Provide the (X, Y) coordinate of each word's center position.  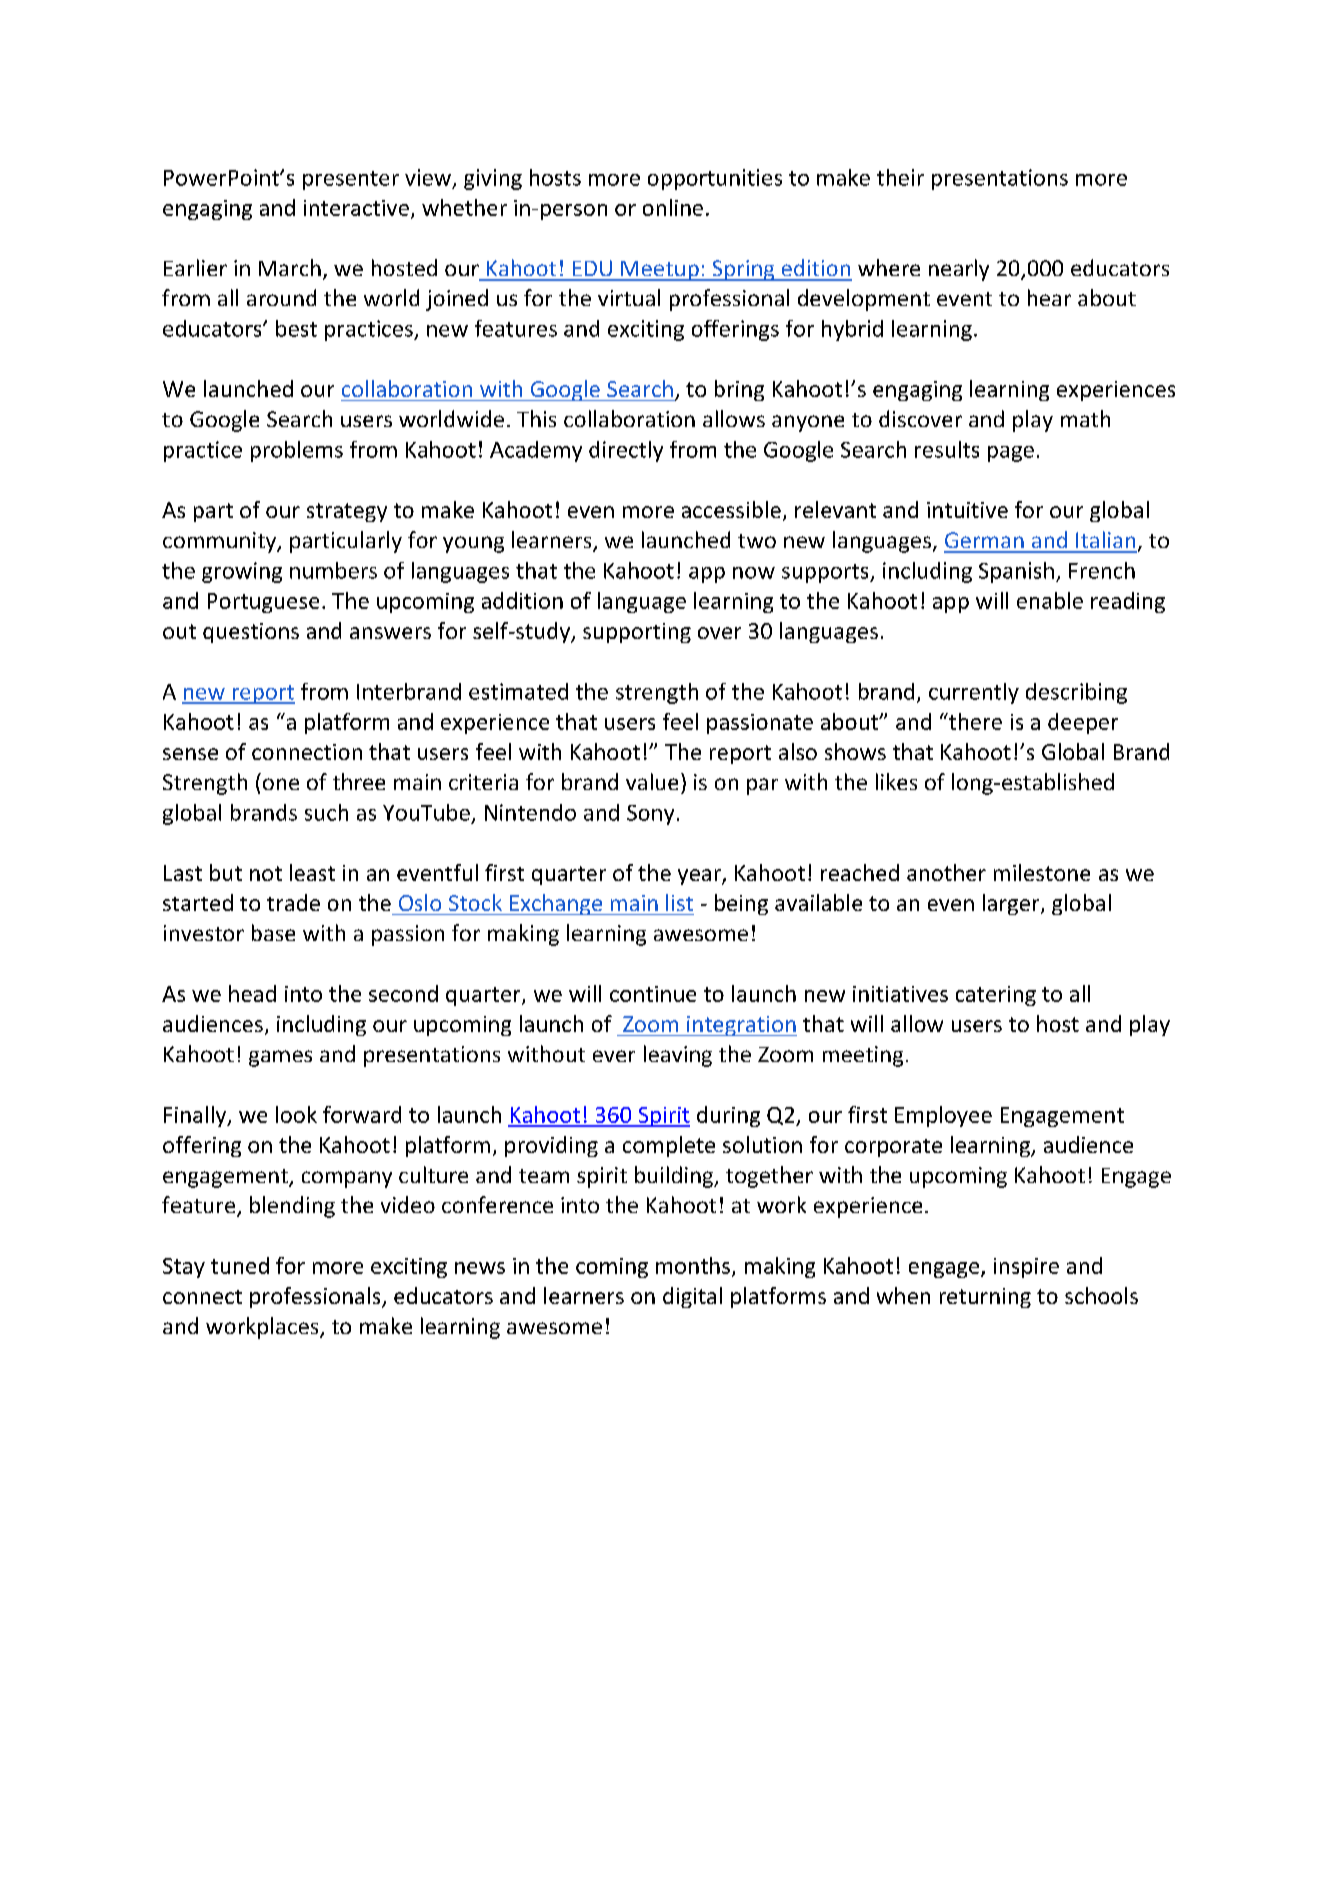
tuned (240, 1265)
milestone (1042, 872)
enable (1050, 600)
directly (626, 451)
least (312, 872)
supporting (637, 633)
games (280, 1058)
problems (297, 451)
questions (251, 633)
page (1011, 454)
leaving (678, 1056)
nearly (959, 270)
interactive (356, 208)
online (673, 207)
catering (996, 996)
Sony (650, 815)
